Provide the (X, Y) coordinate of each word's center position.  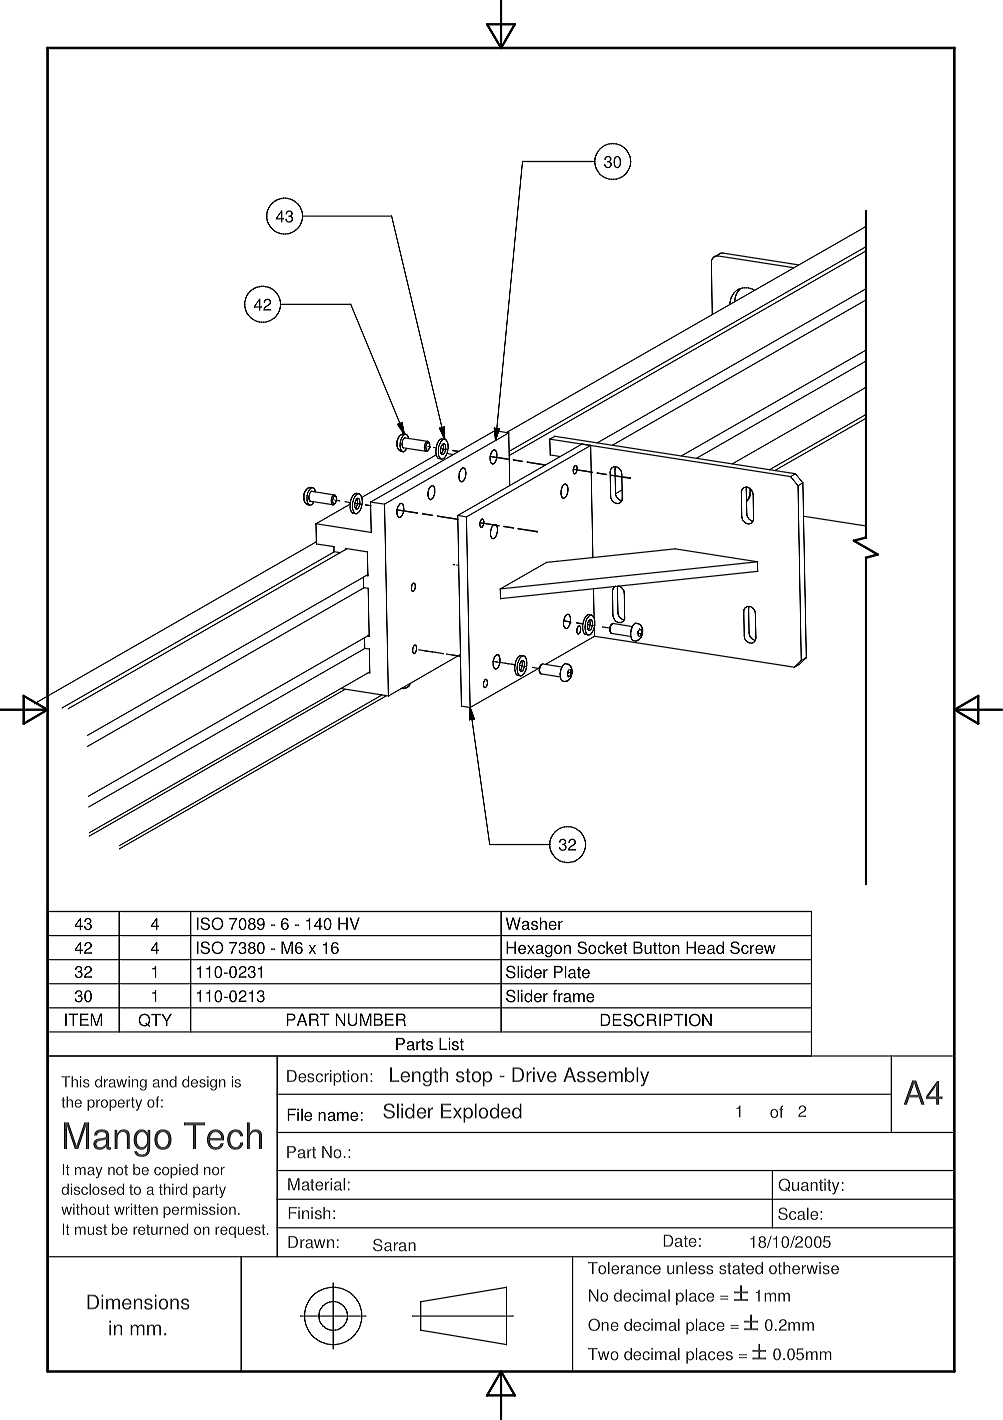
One (603, 1324)
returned (161, 1229)
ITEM (83, 1019)
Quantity (808, 1186)
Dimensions (138, 1302)
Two (603, 1354)
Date (680, 1240)
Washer (534, 923)
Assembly (606, 1076)
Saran (394, 1245)
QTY (155, 1020)
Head (705, 947)
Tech (223, 1136)
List (451, 1044)
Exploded (481, 1113)
